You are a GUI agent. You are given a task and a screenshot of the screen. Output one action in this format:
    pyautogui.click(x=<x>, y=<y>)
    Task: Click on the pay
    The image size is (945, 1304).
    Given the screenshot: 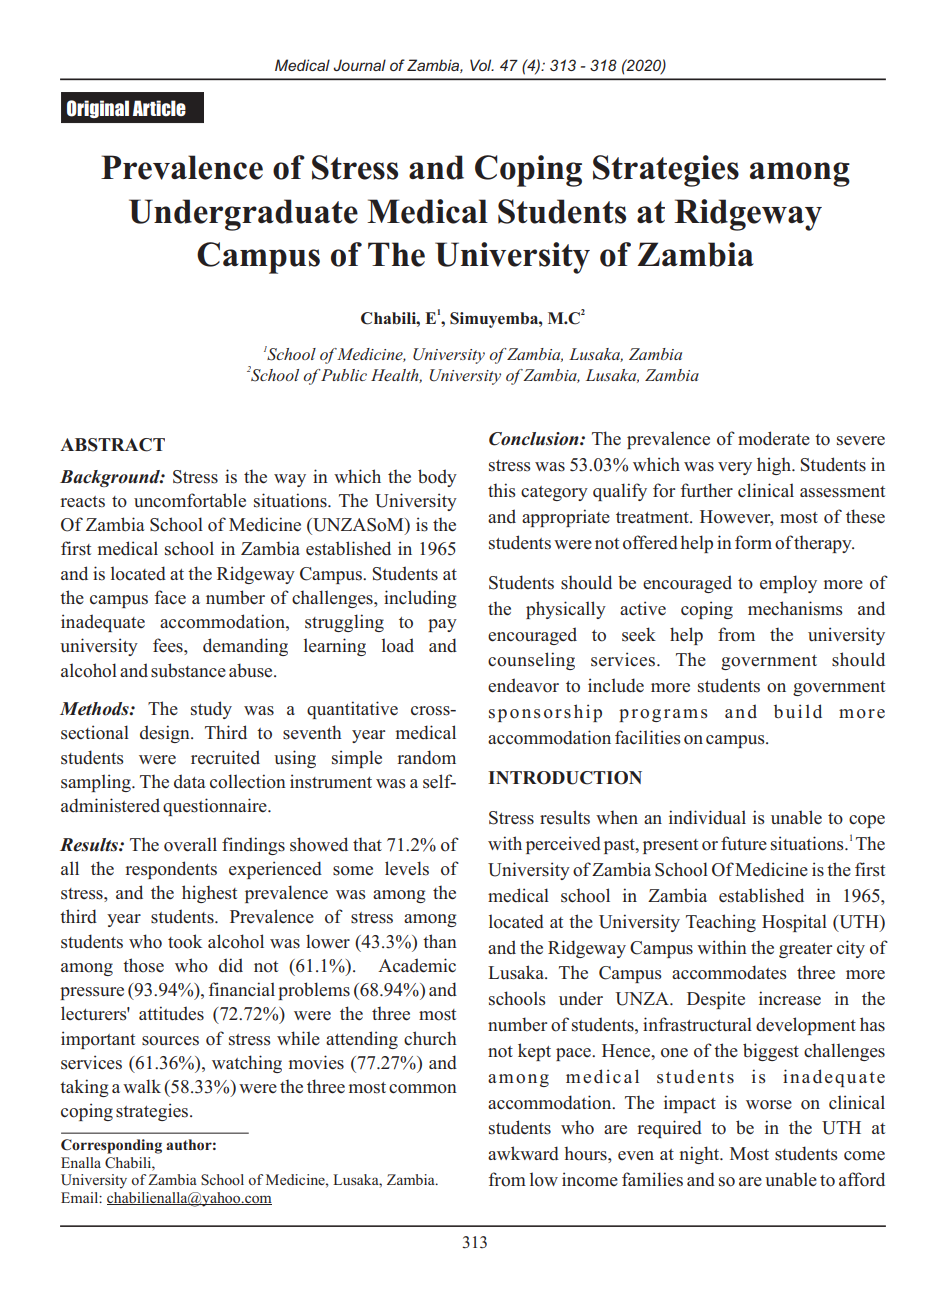 What is the action you would take?
    pyautogui.click(x=442, y=625)
